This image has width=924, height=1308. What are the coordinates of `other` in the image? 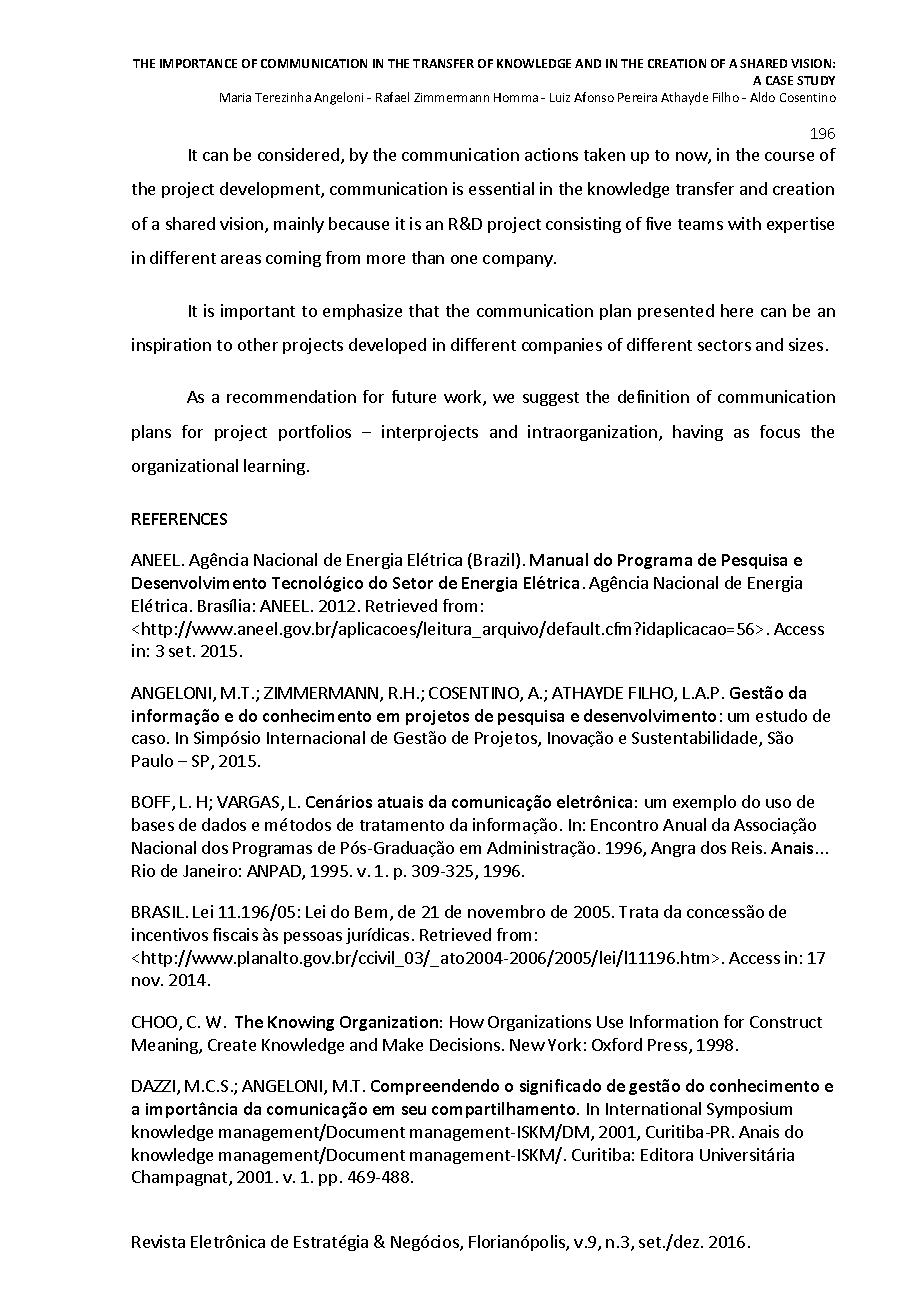 It's located at (258, 344).
